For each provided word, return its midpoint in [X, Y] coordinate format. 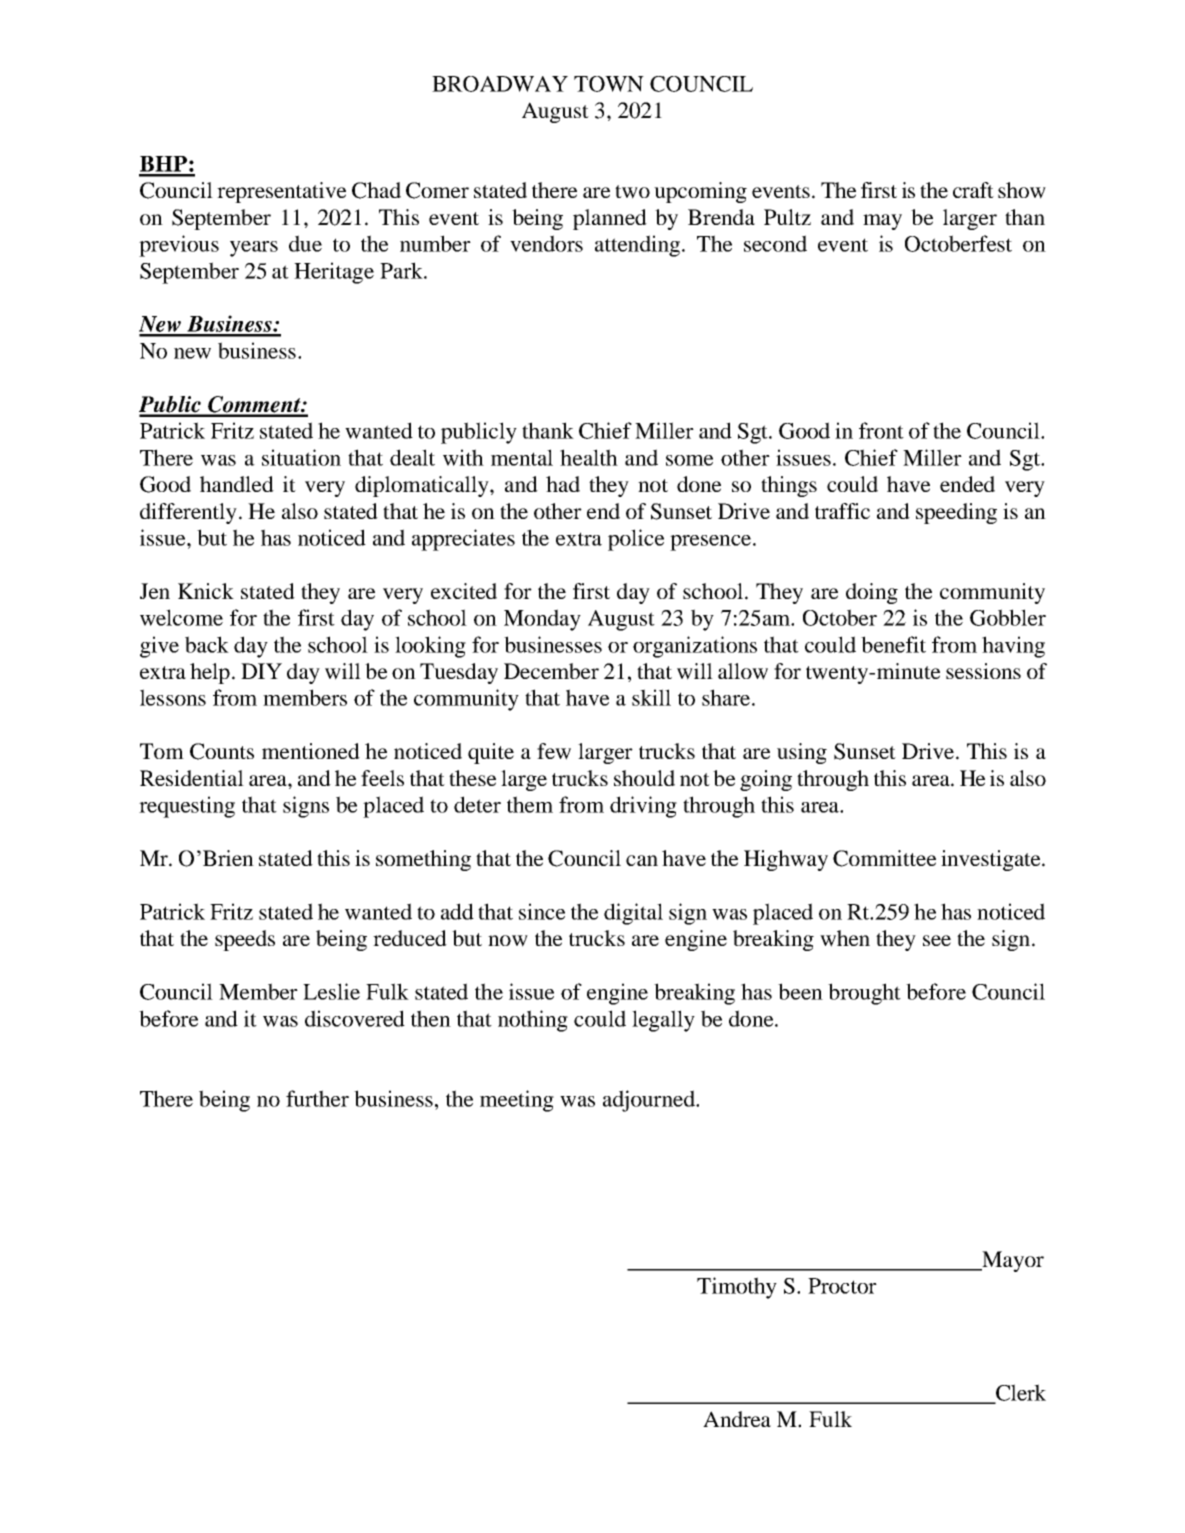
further [317, 1098]
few [554, 751]
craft [973, 190]
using [802, 753]
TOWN [609, 84]
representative [281, 192]
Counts [222, 751]
